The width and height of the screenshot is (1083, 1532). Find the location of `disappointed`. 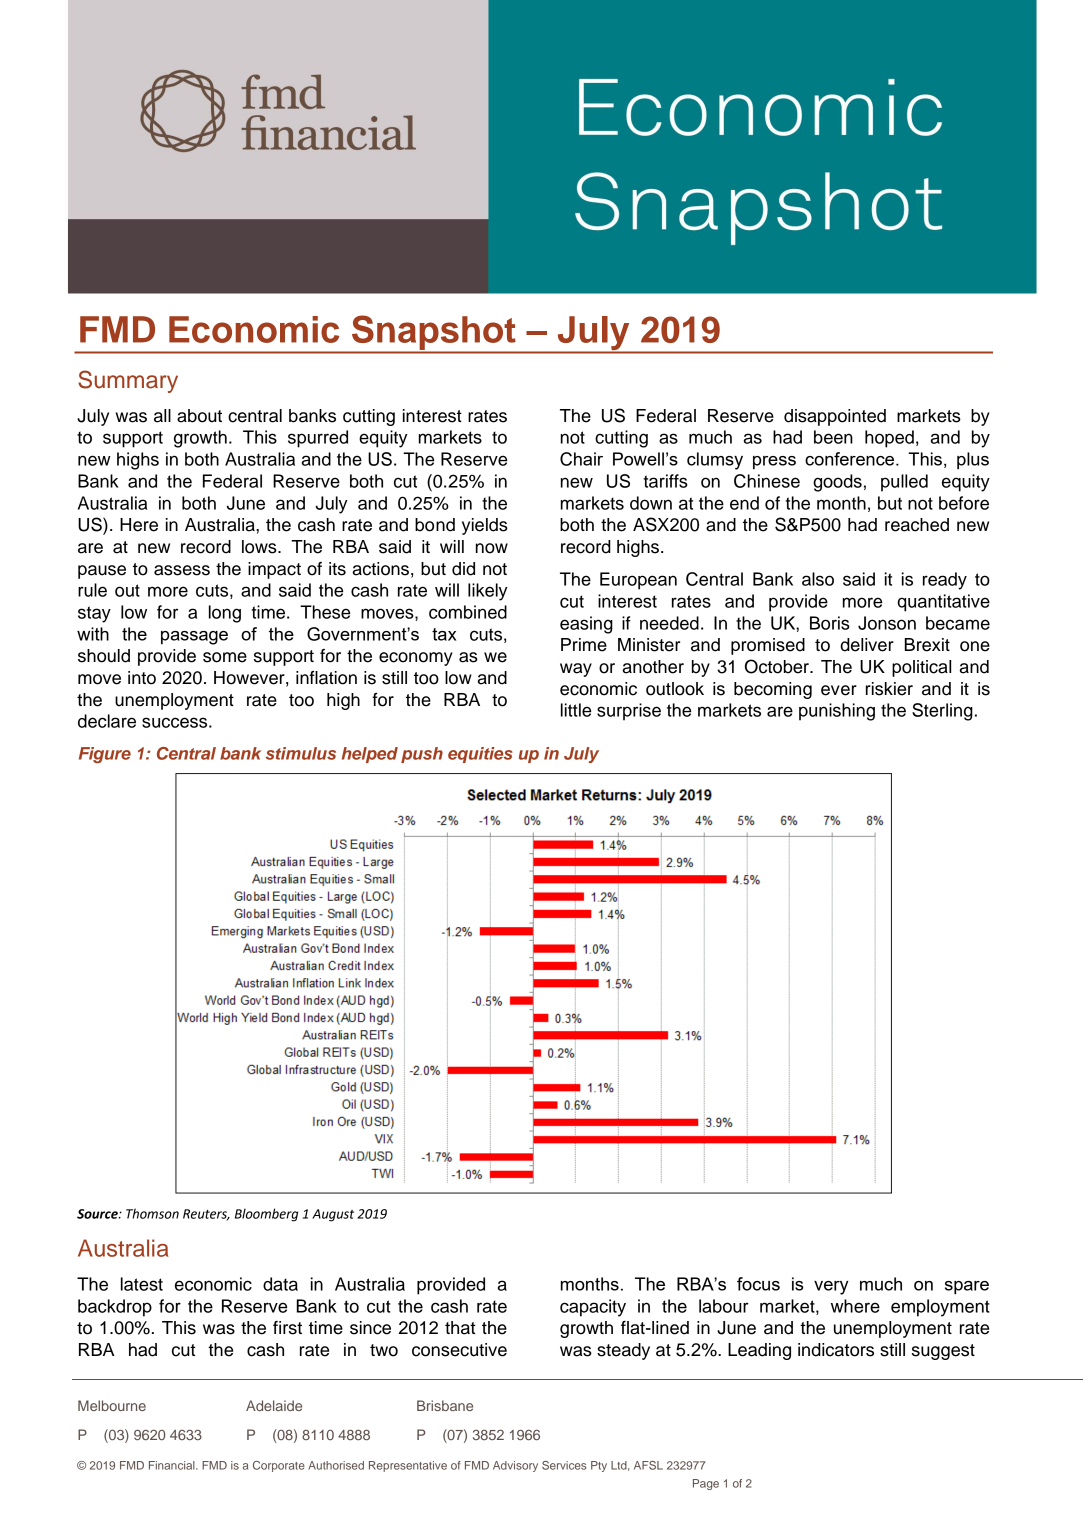

disappointed is located at coordinates (835, 417).
